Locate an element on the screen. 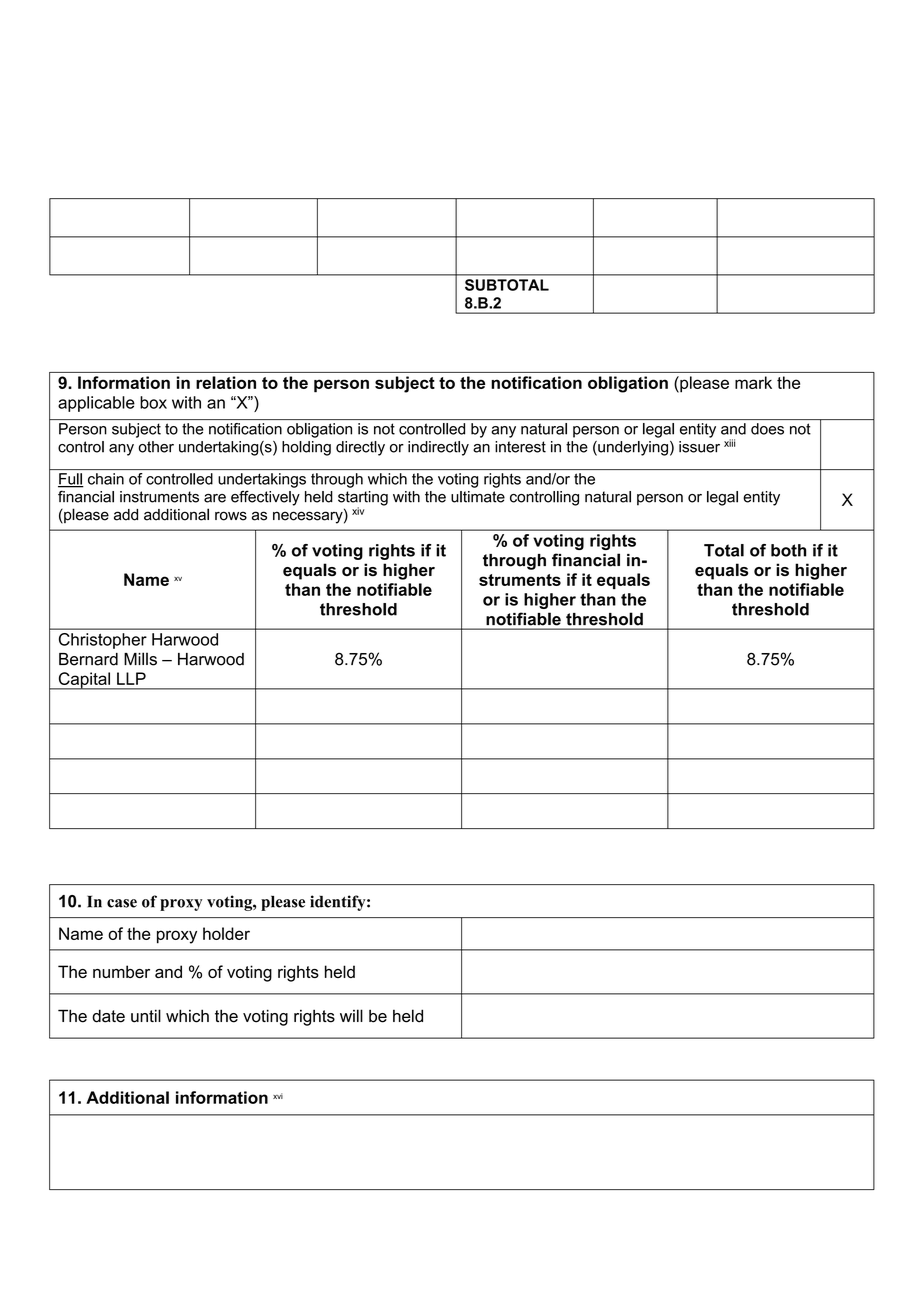 This screenshot has height=1308, width=924. both is located at coordinates (788, 550).
